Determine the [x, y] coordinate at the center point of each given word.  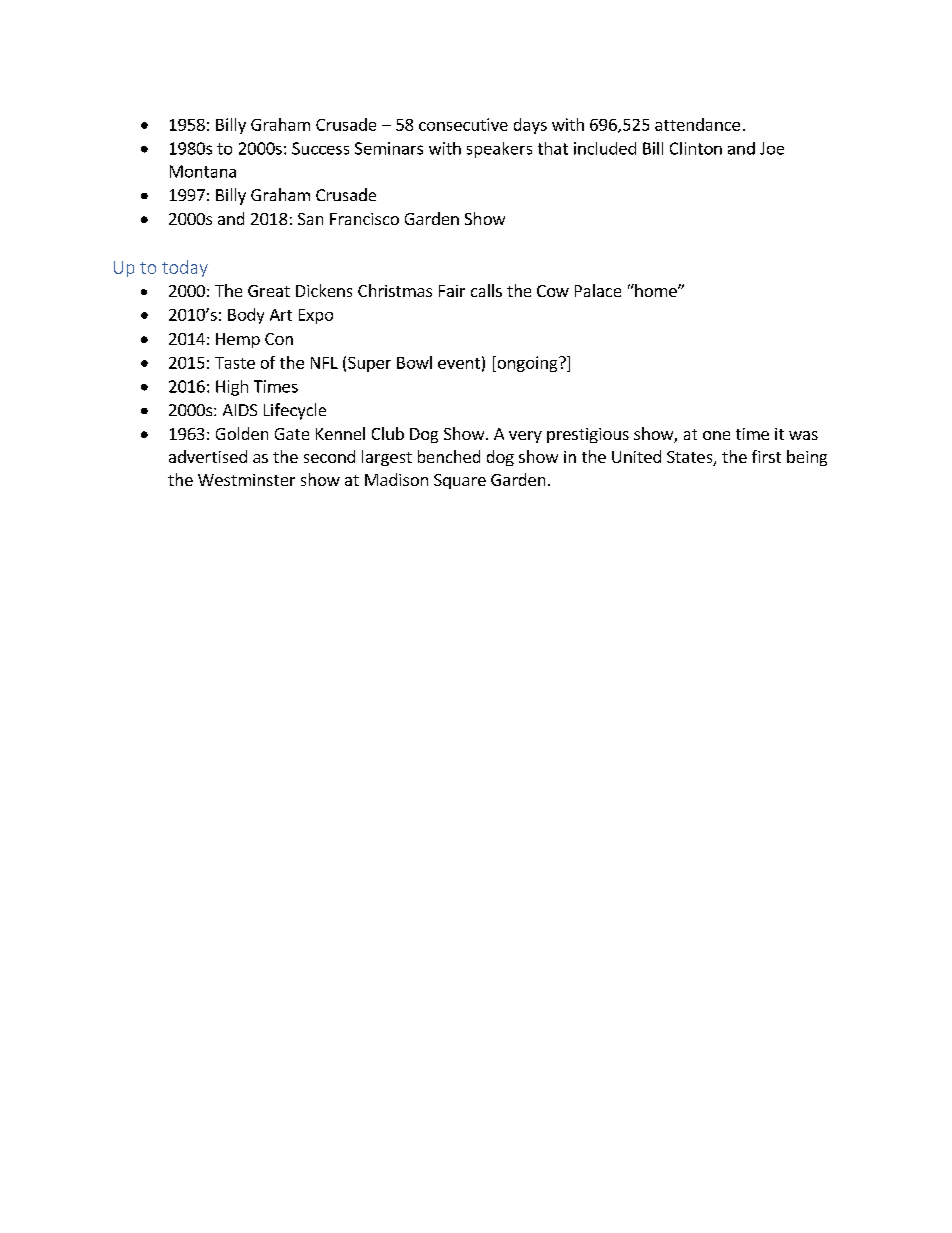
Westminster [246, 480]
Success [320, 148]
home [656, 290]
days [530, 126]
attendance [697, 124]
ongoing [527, 364]
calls [486, 290]
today [185, 268]
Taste [235, 363]
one [716, 435]
